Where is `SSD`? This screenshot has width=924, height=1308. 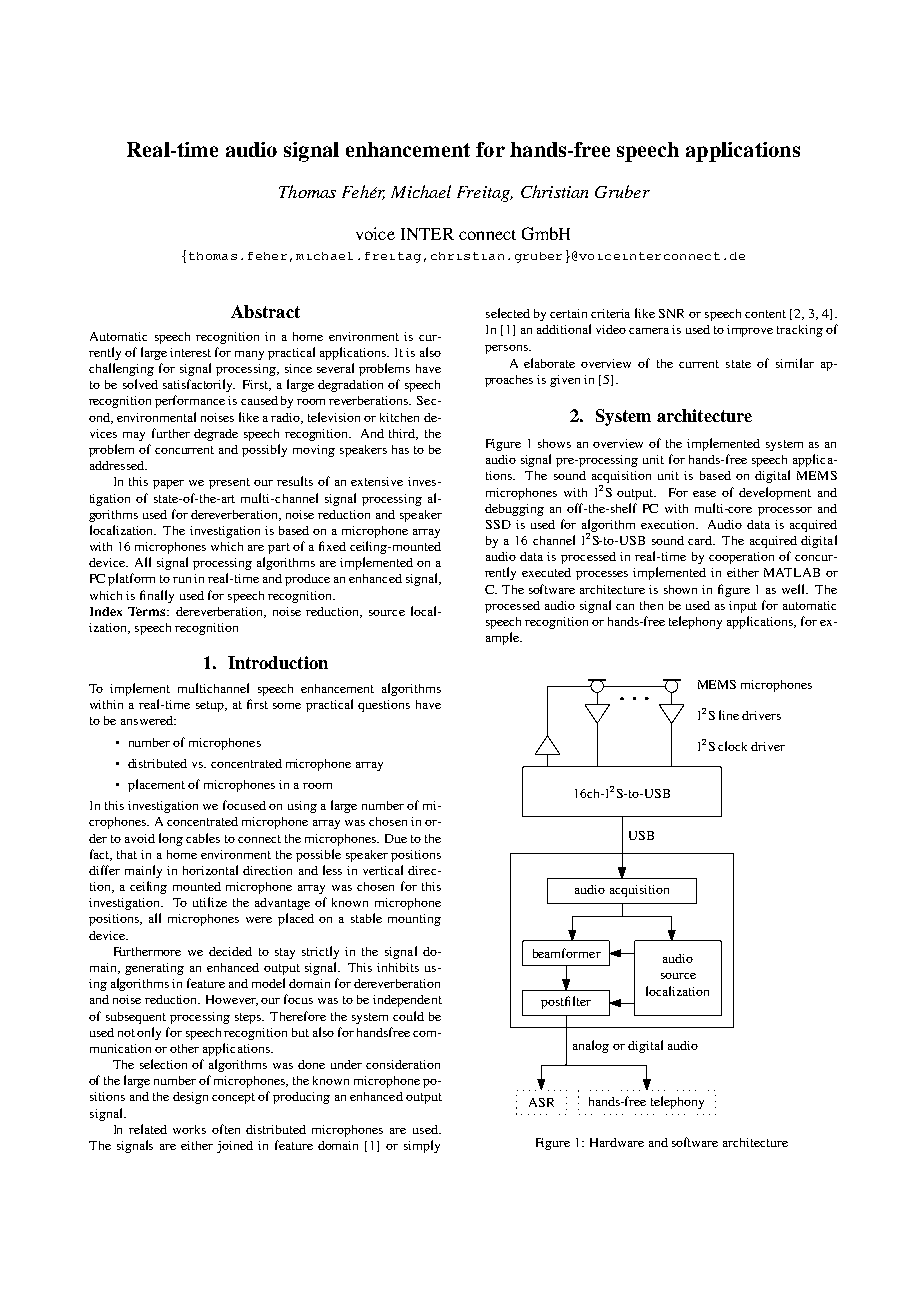 SSD is located at coordinates (498, 524).
